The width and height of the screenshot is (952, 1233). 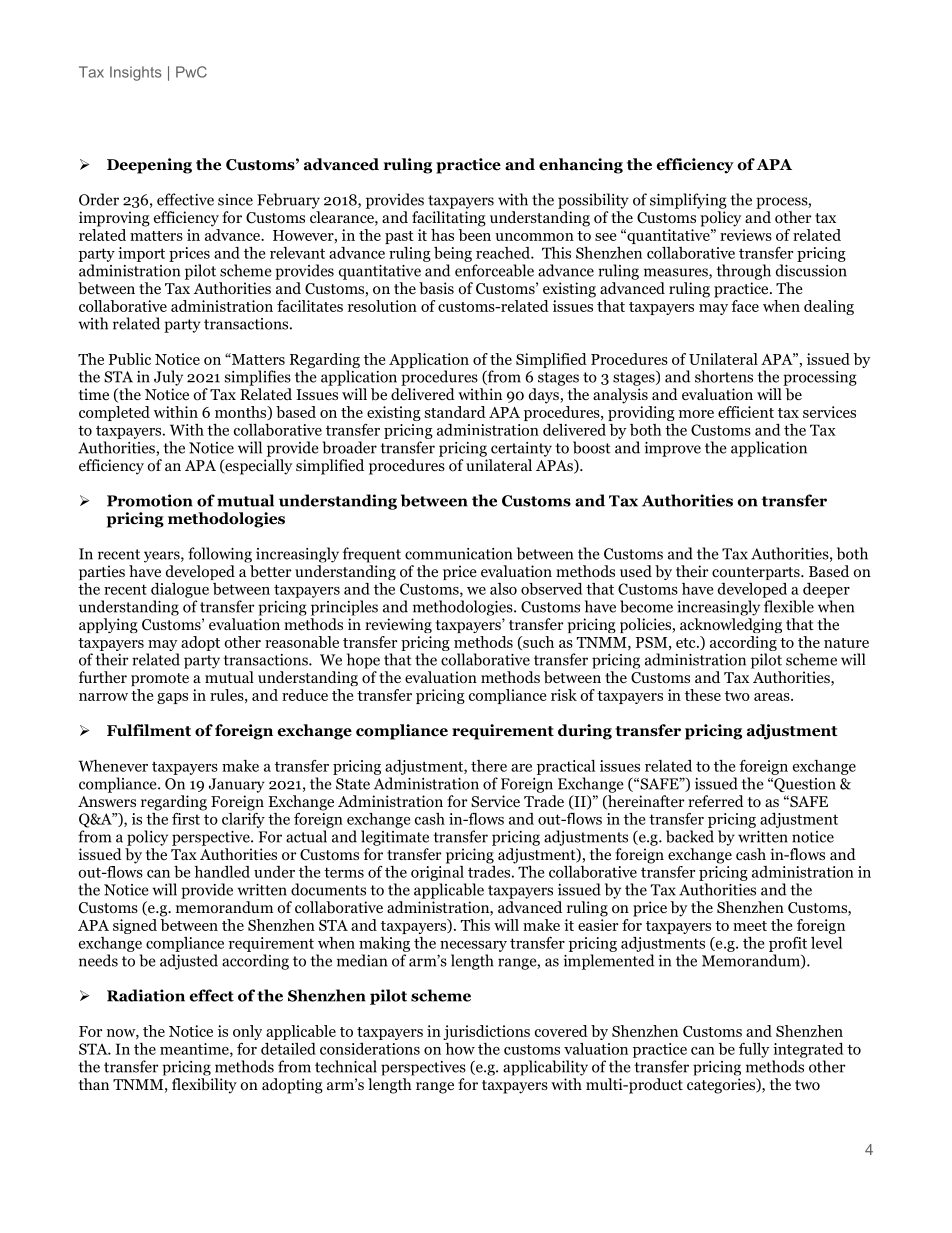 I want to click on flexibility, so click(x=204, y=1086).
